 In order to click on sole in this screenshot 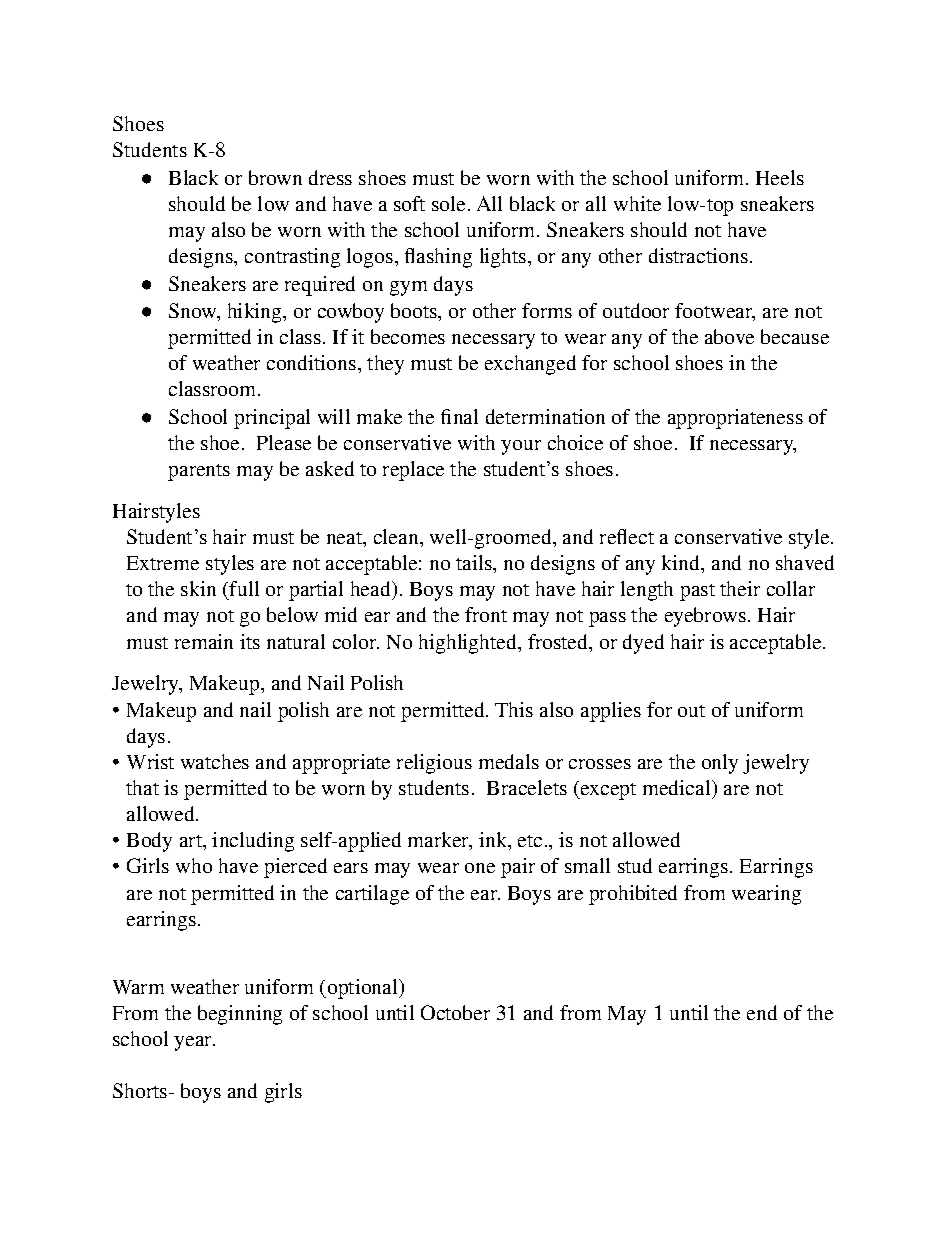, I will do `click(448, 203)`.
